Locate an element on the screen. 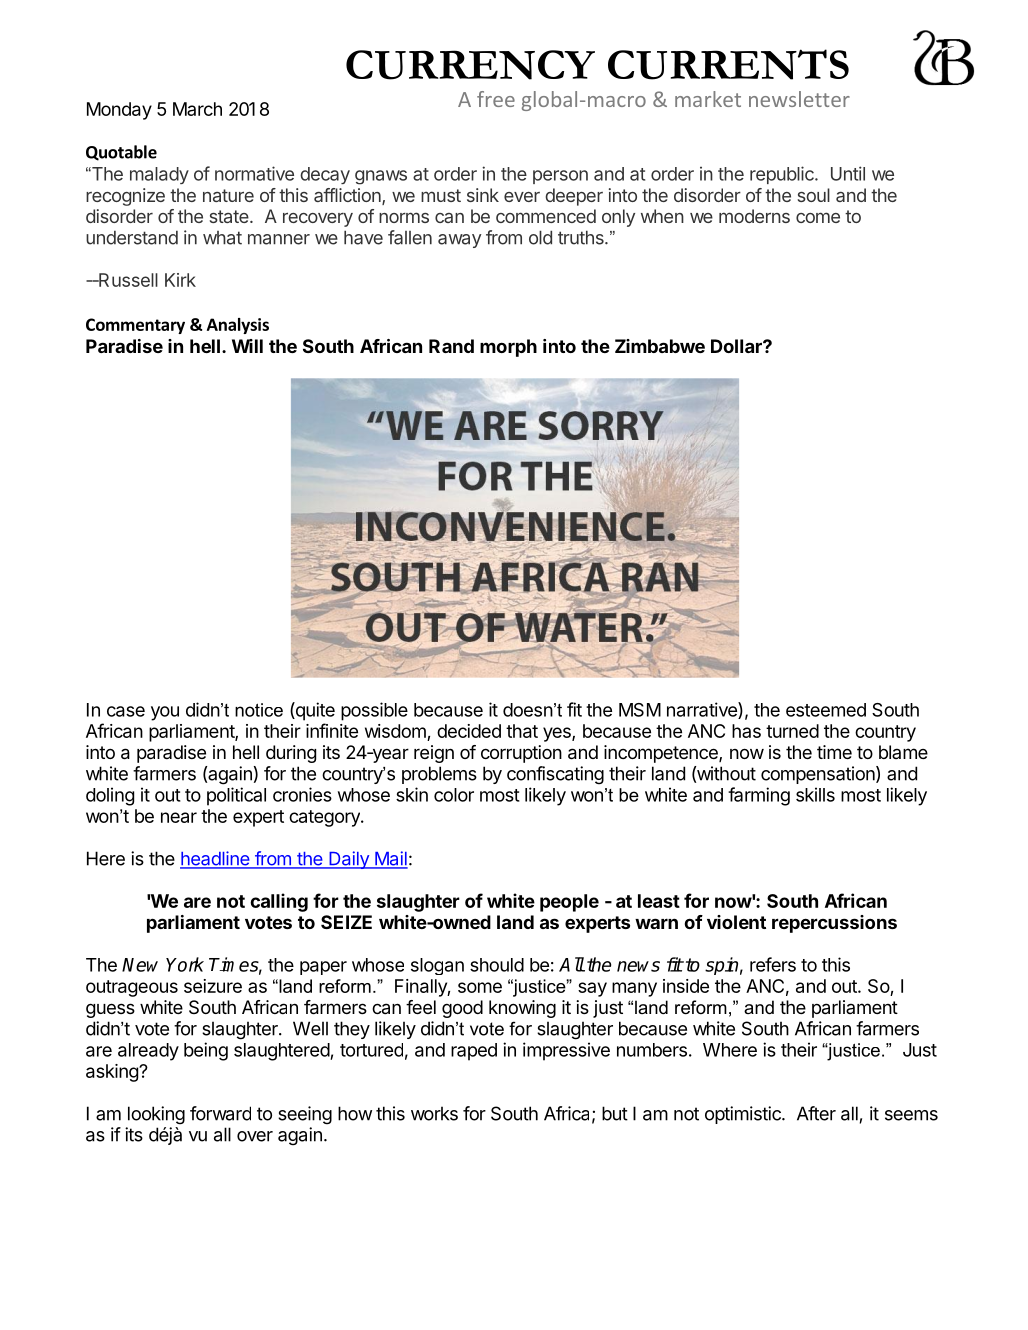 The image size is (1028, 1330). forward is located at coordinates (220, 1113).
